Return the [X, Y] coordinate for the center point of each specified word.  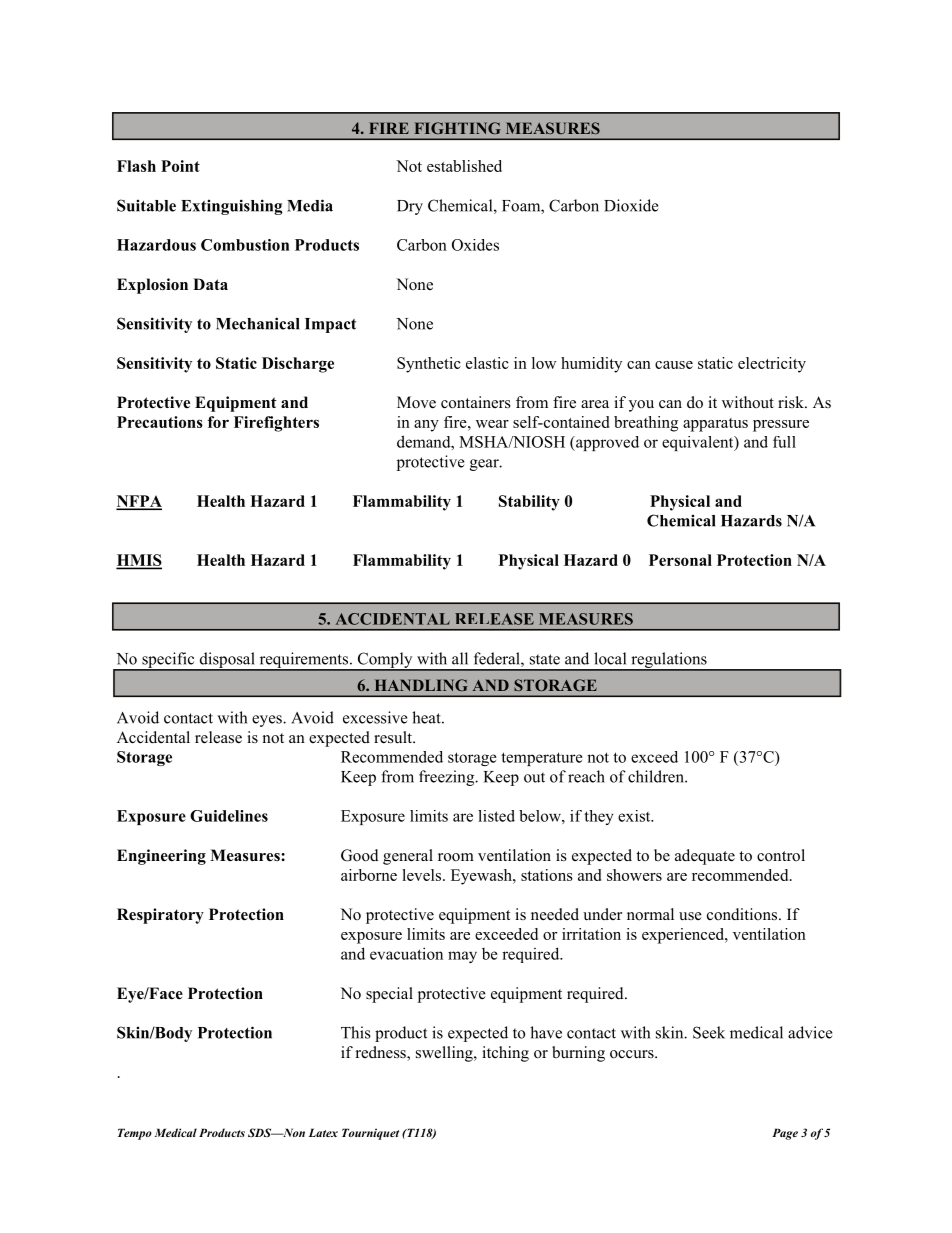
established [464, 166]
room [456, 857]
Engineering [161, 857]
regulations [669, 661]
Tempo [135, 1134]
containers [476, 402]
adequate [705, 857]
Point [180, 166]
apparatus [715, 425]
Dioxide [631, 205]
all [460, 658]
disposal [227, 661]
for [218, 422]
